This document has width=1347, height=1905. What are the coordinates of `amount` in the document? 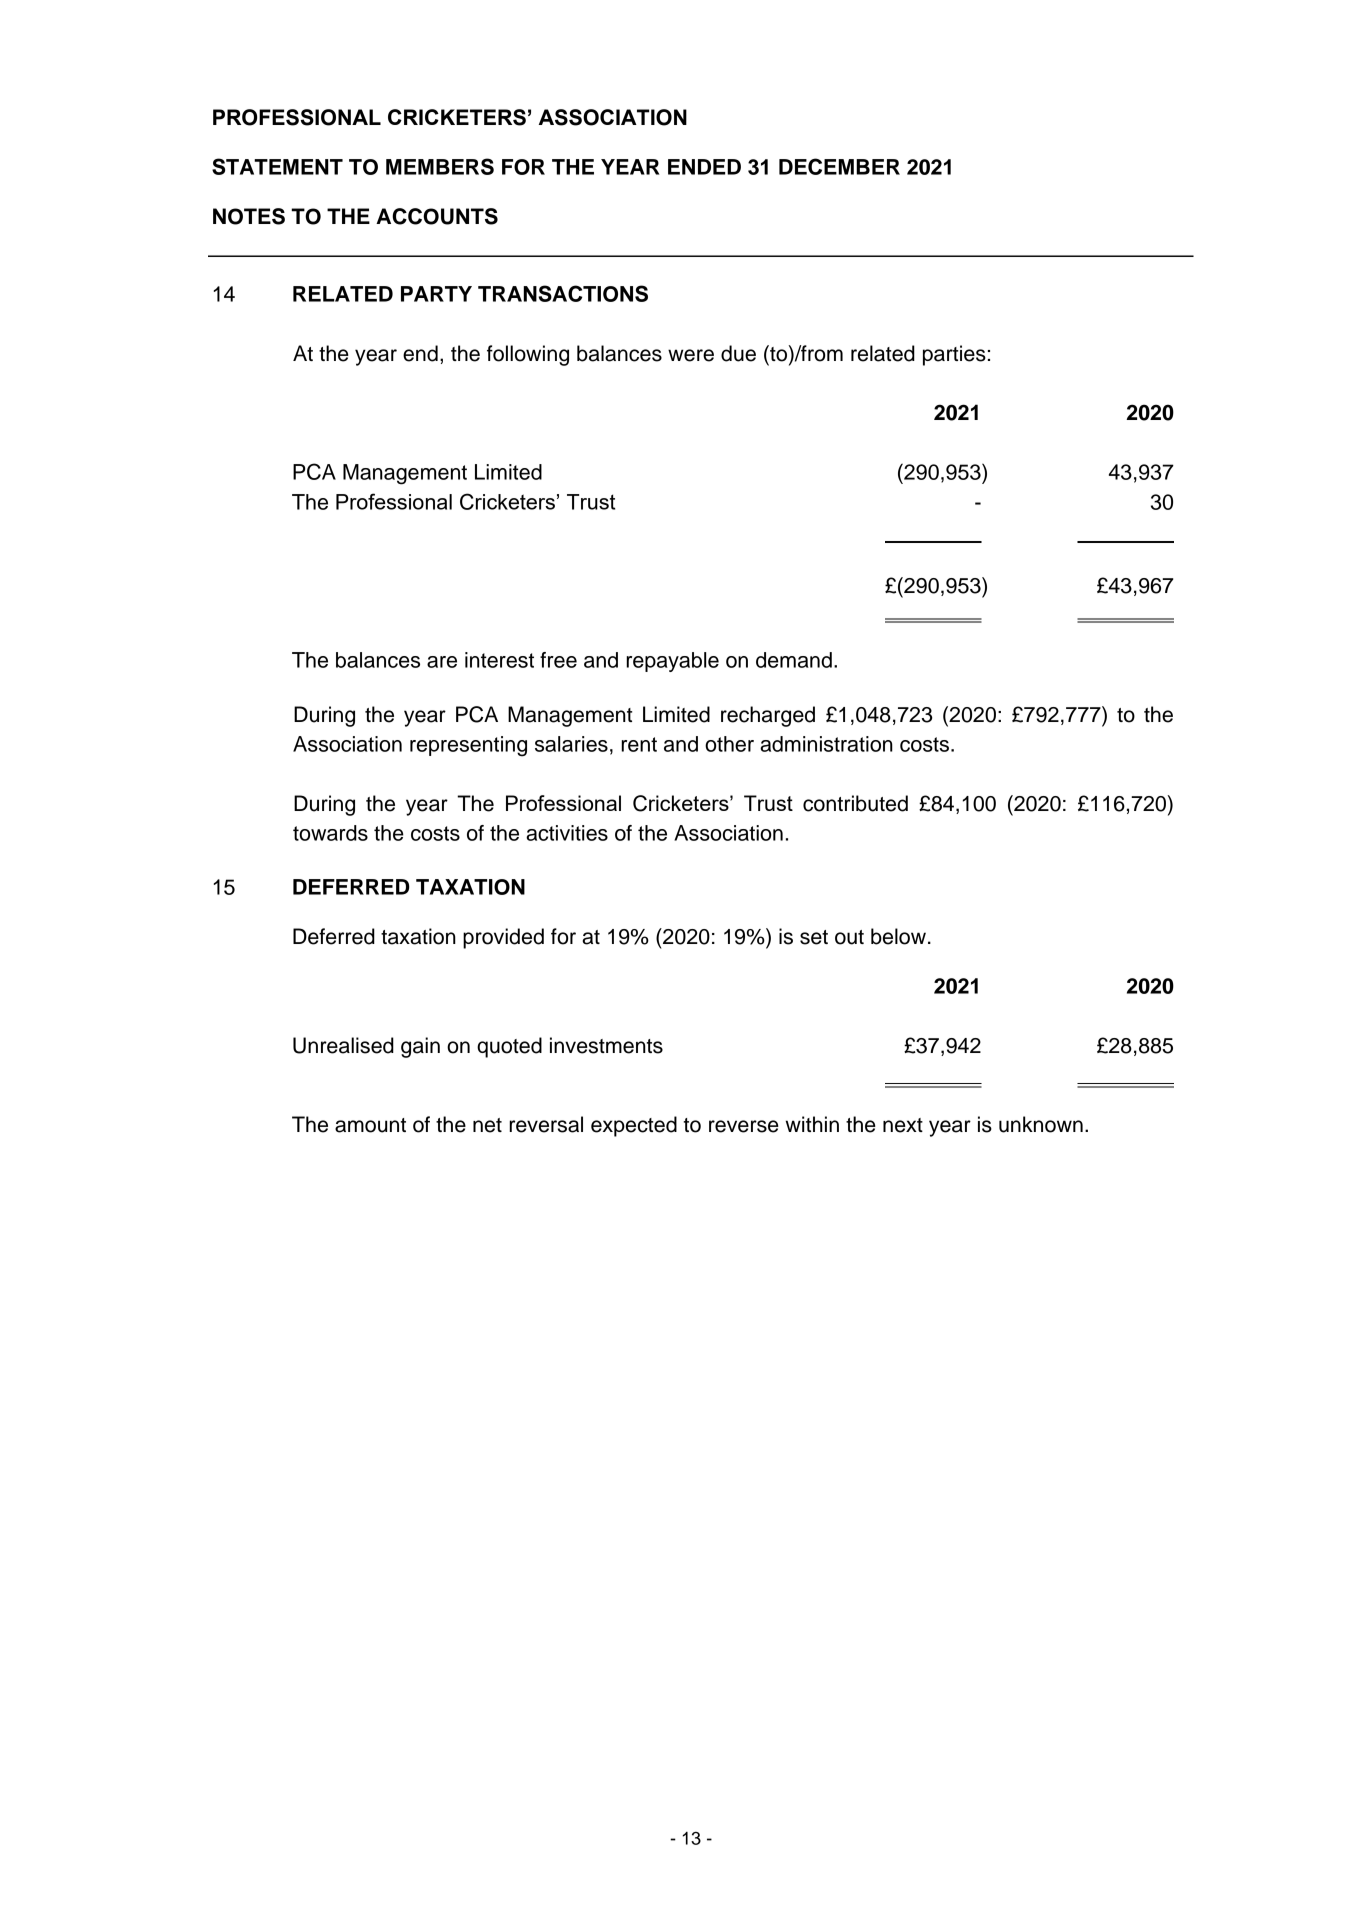 It's located at (370, 1125).
